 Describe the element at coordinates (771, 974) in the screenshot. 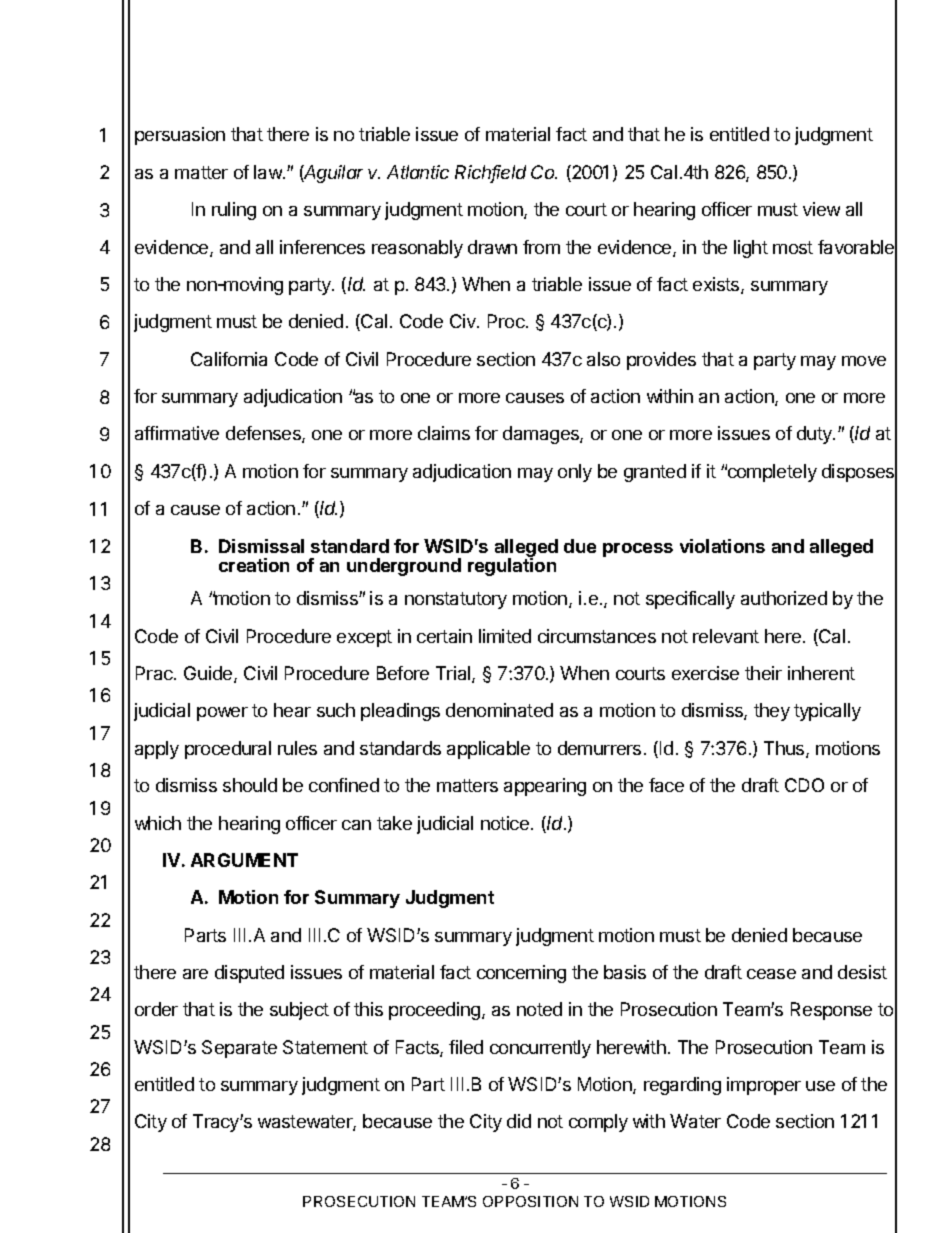

I see `cease` at that location.
